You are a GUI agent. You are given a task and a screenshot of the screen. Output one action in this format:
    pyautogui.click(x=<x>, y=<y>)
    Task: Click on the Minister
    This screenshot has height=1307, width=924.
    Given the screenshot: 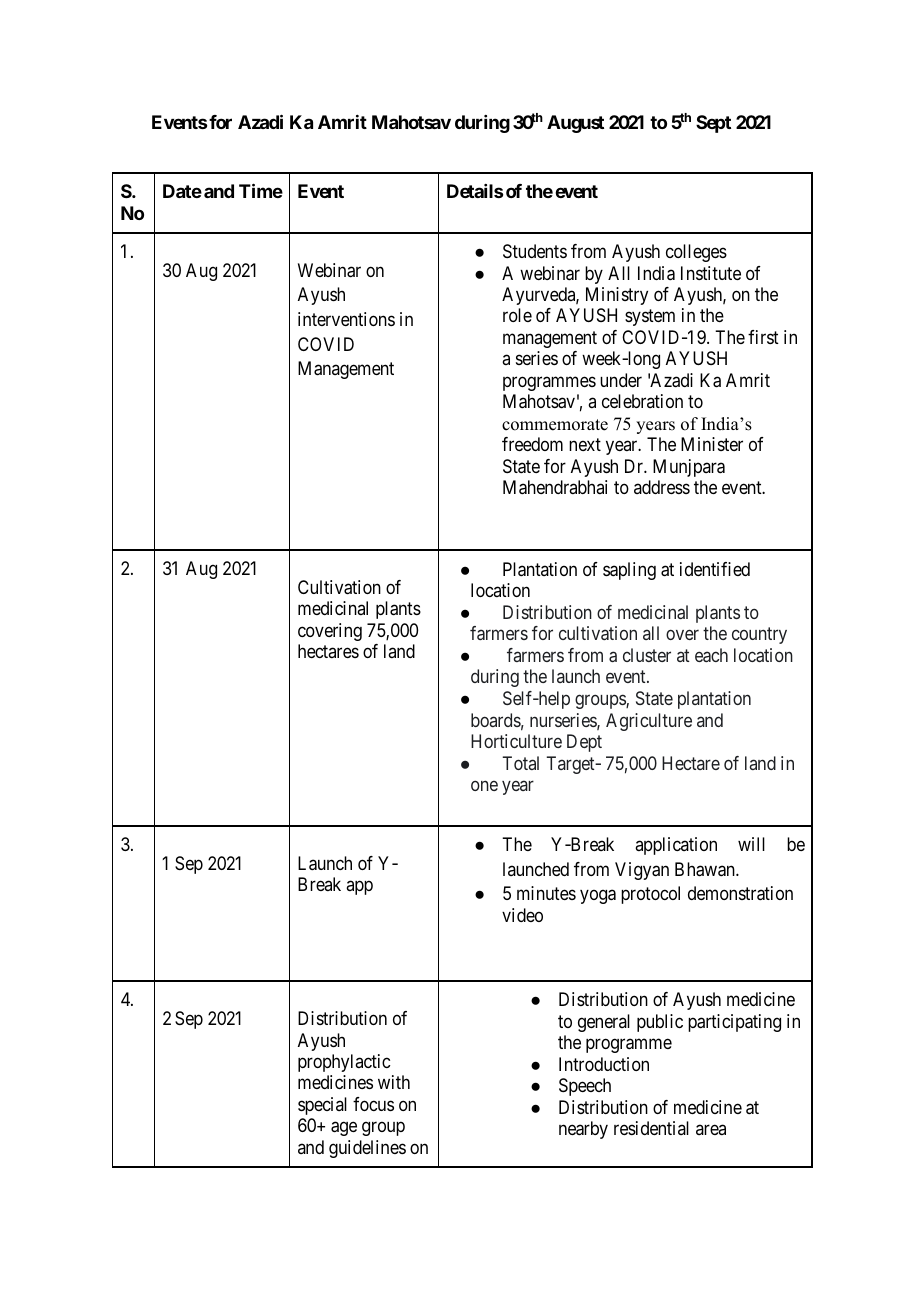 What is the action you would take?
    pyautogui.click(x=712, y=444)
